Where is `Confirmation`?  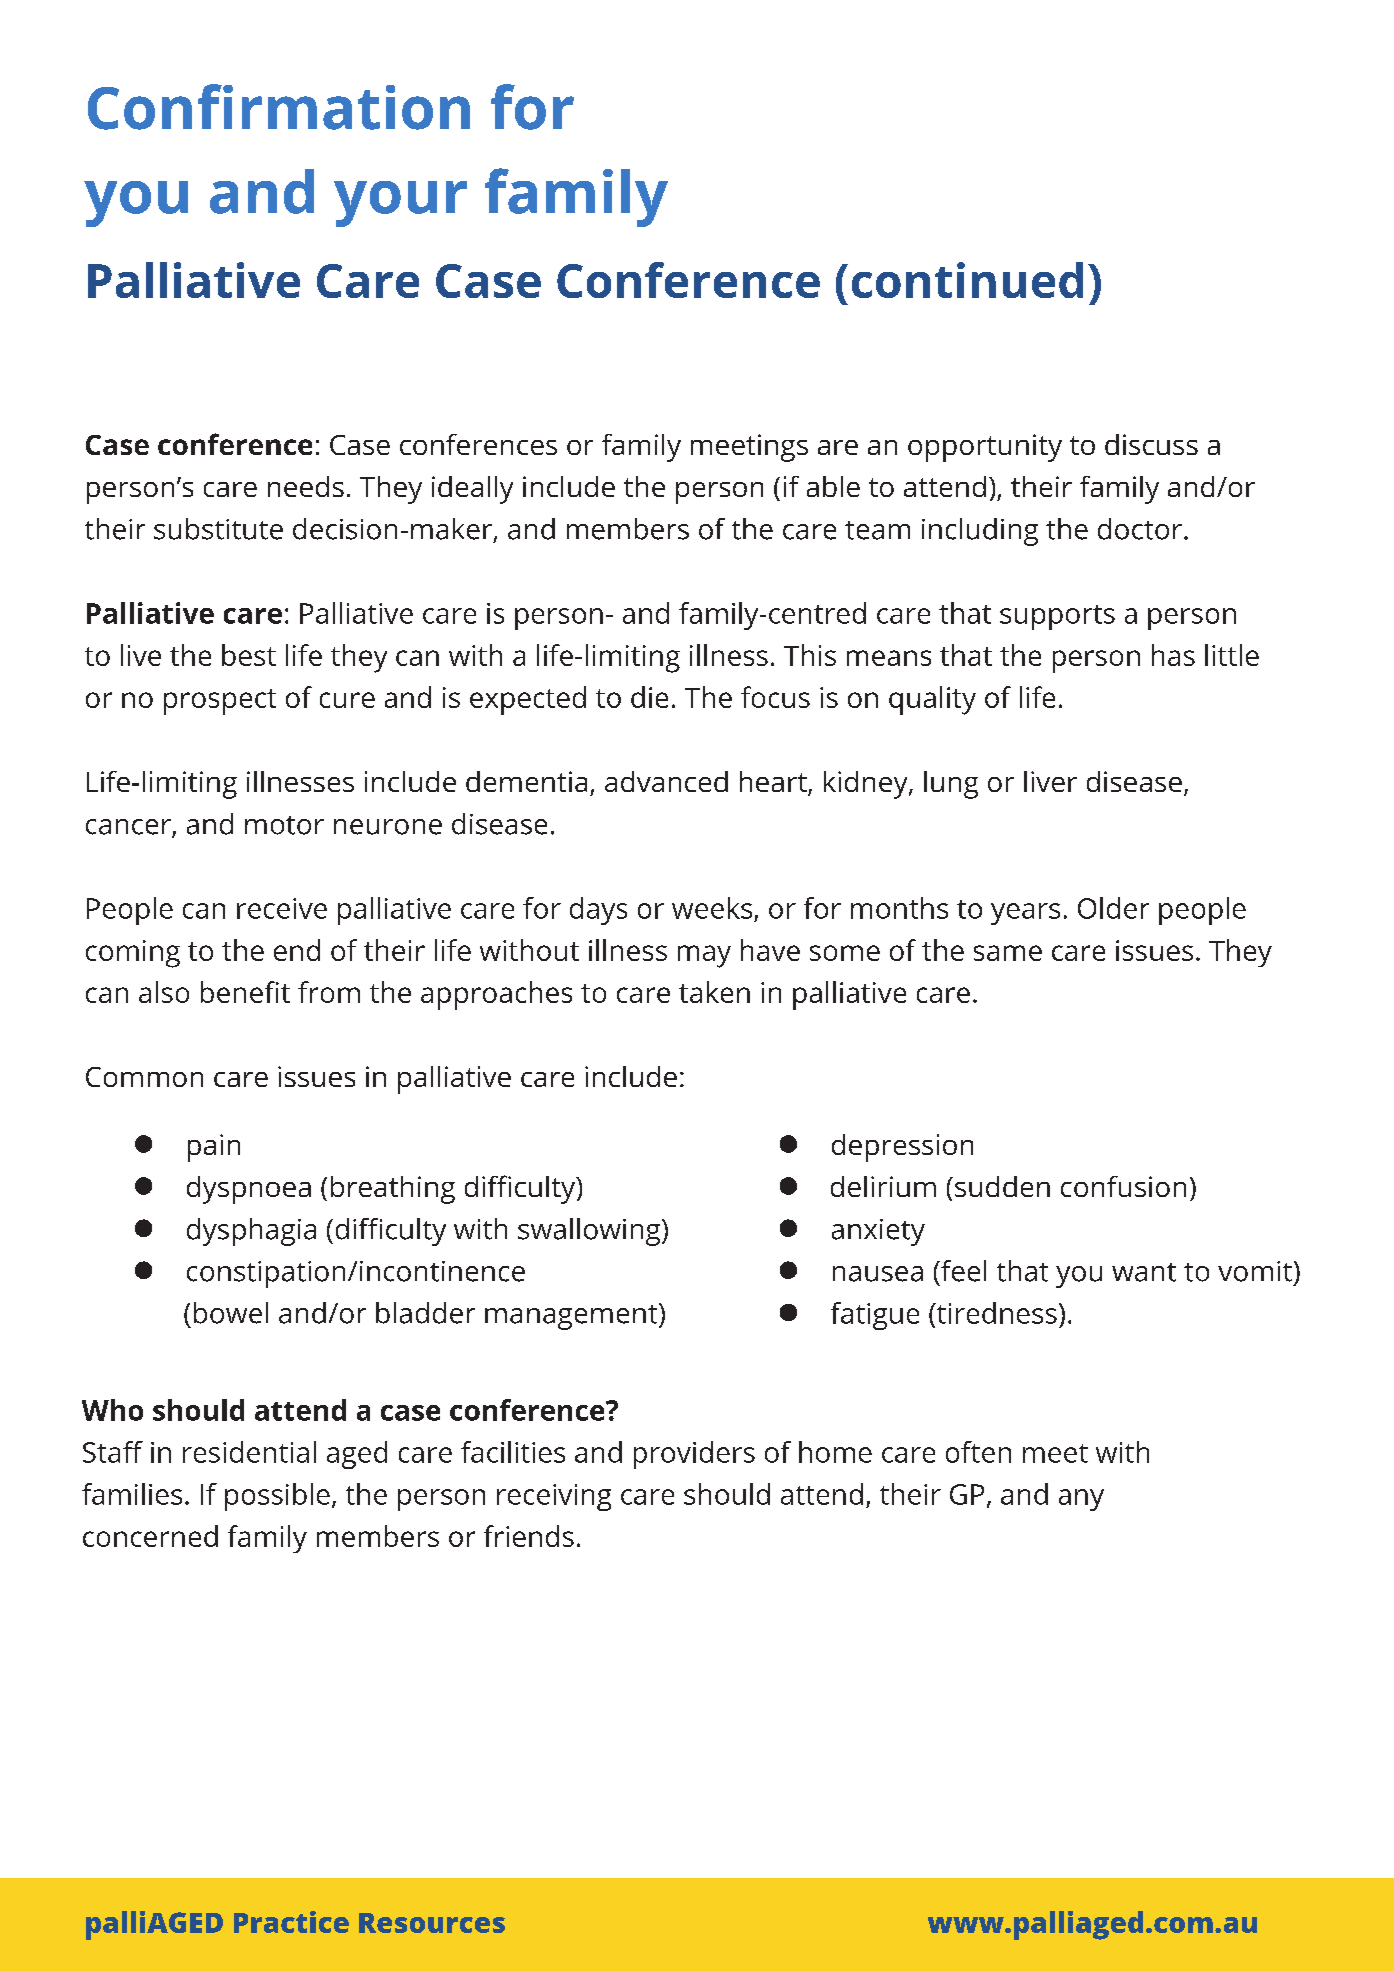
Confirmation is located at coordinates (279, 107).
